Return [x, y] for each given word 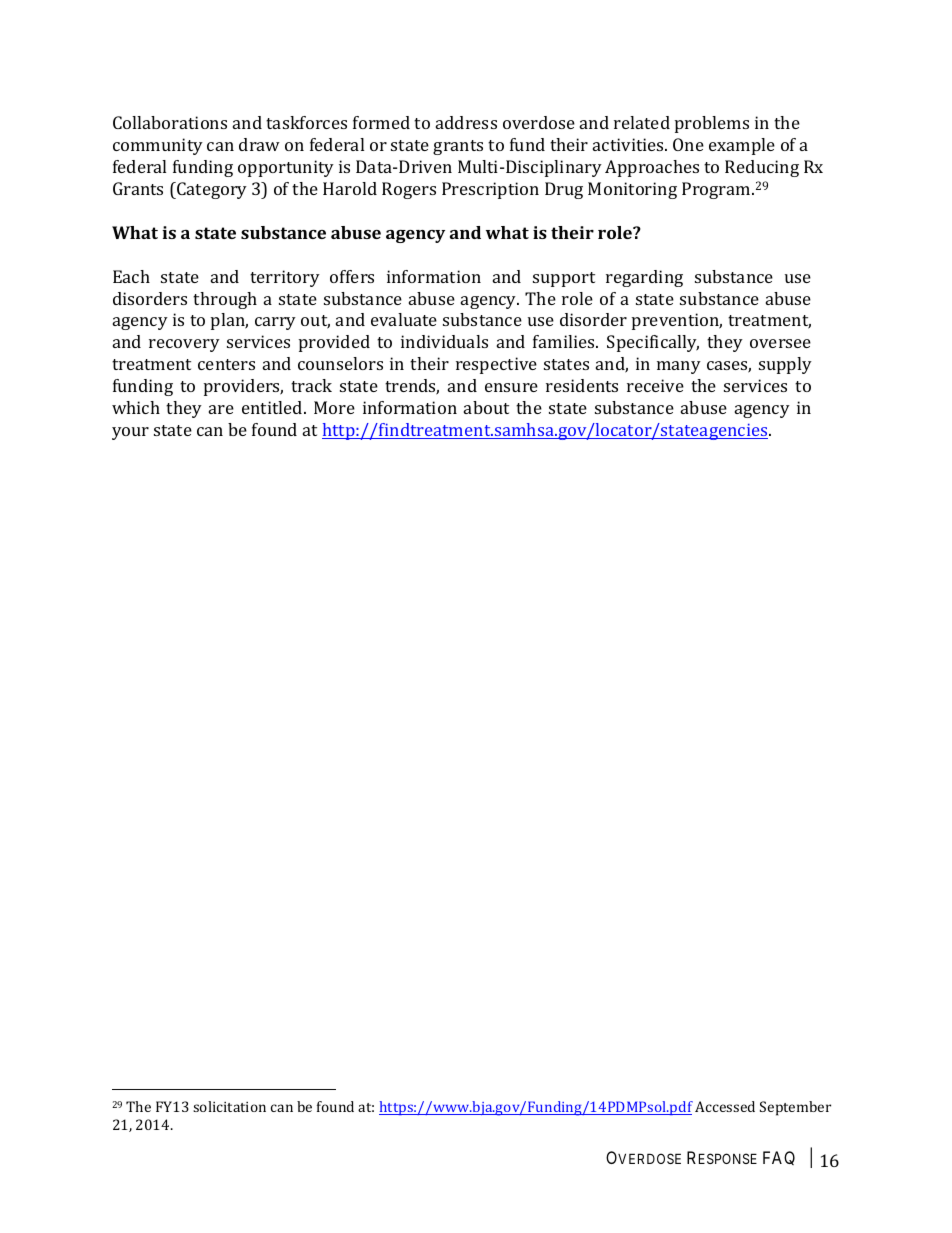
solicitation [229, 1106]
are [221, 409]
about [486, 407]
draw [259, 144]
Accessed [725, 1106]
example [742, 146]
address [466, 122]
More [334, 407]
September [795, 1108]
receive [655, 385]
